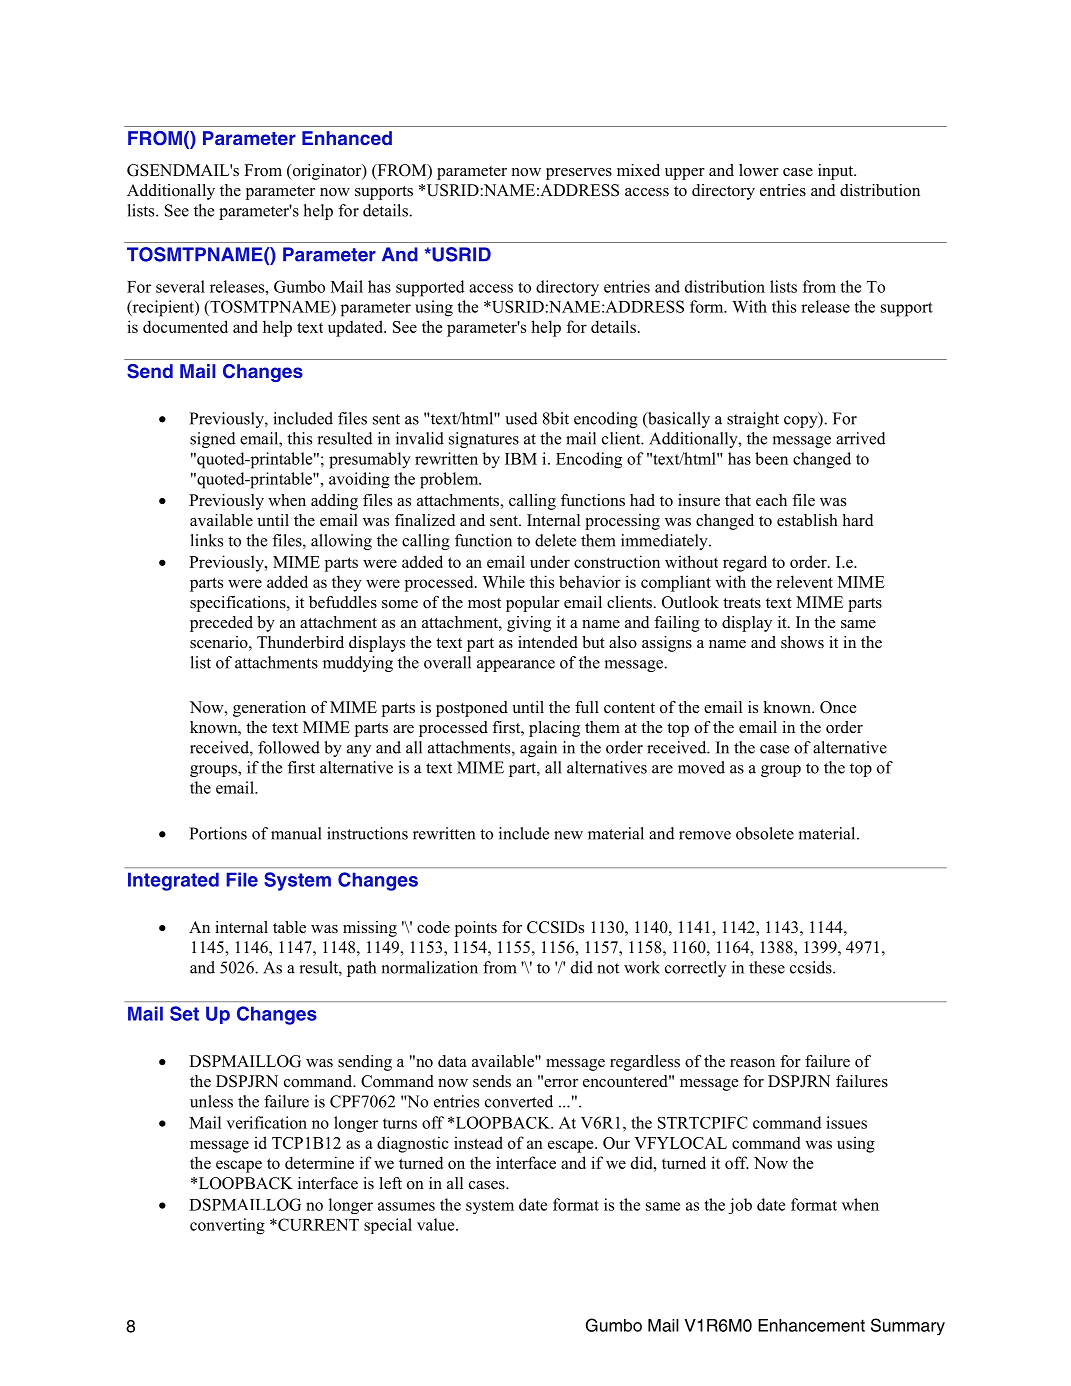 The image size is (1071, 1386). I want to click on delete, so click(555, 540).
